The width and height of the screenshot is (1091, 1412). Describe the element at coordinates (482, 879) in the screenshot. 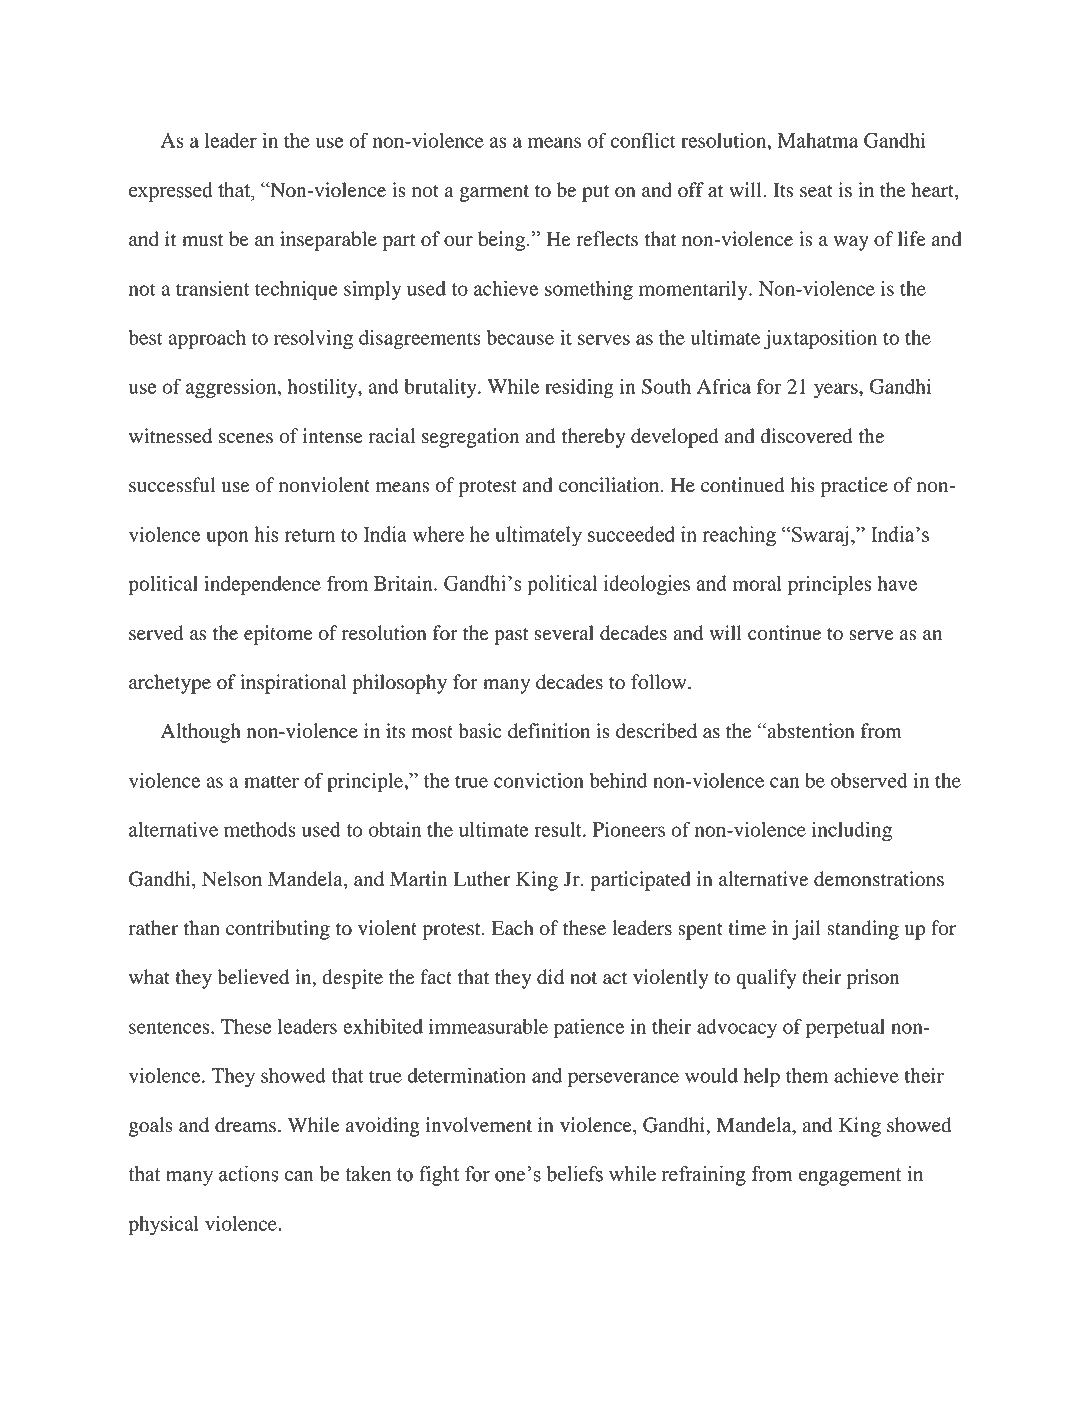

I see `Luther` at that location.
